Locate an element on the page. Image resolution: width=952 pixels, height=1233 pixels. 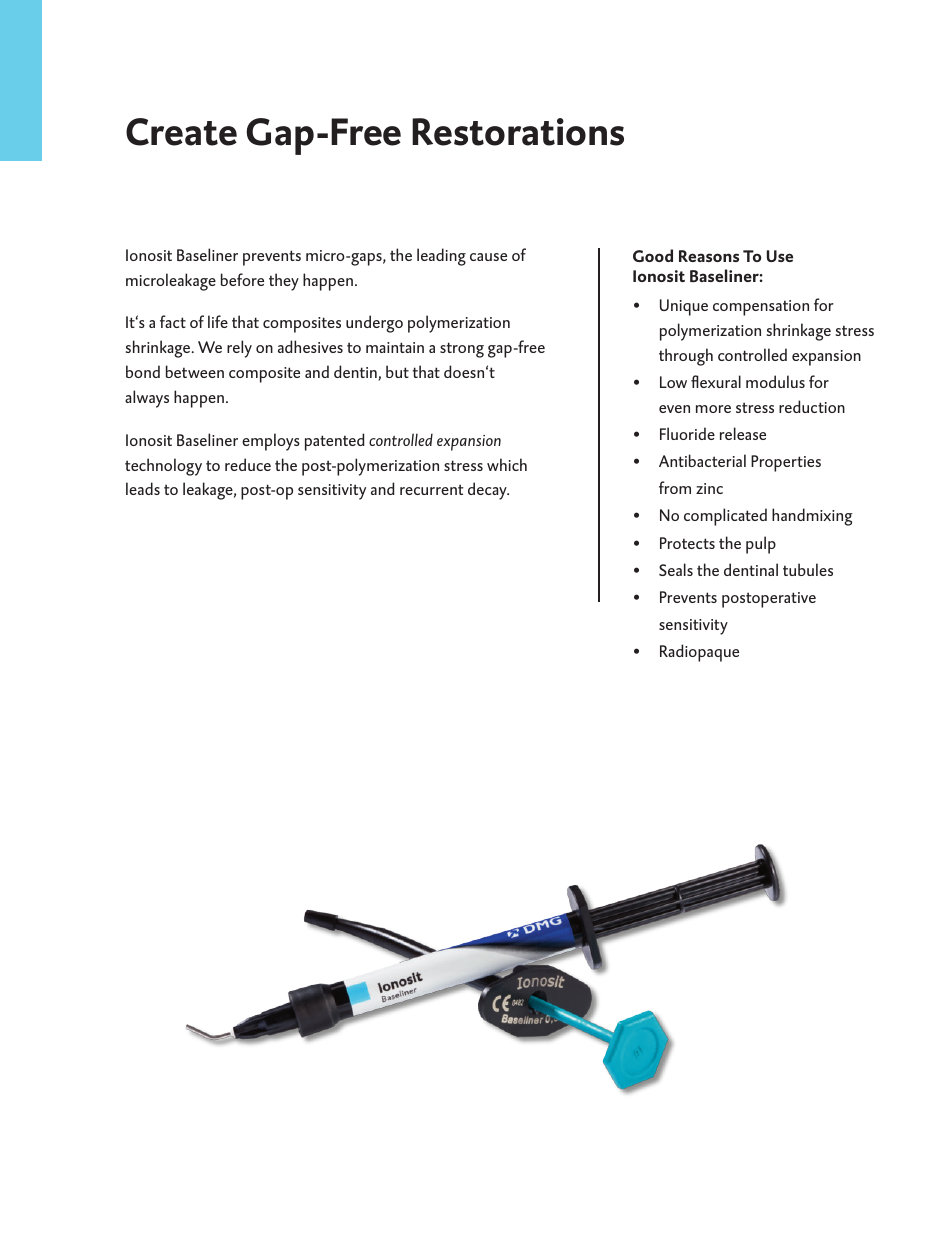
Reasons is located at coordinates (709, 256).
